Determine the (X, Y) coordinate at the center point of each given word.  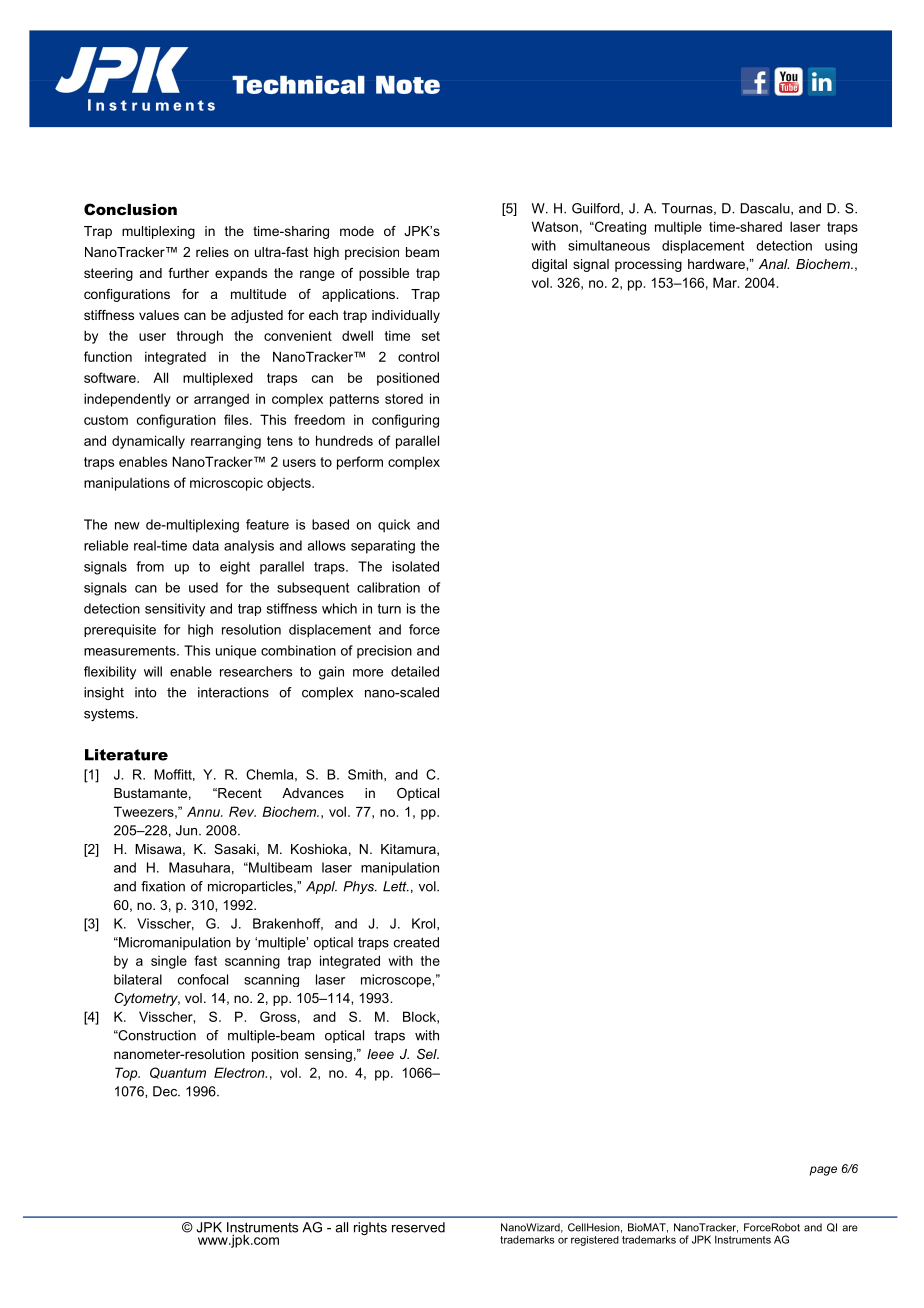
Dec (166, 1091)
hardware (717, 264)
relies (212, 252)
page (823, 1171)
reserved (418, 1227)
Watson (555, 226)
